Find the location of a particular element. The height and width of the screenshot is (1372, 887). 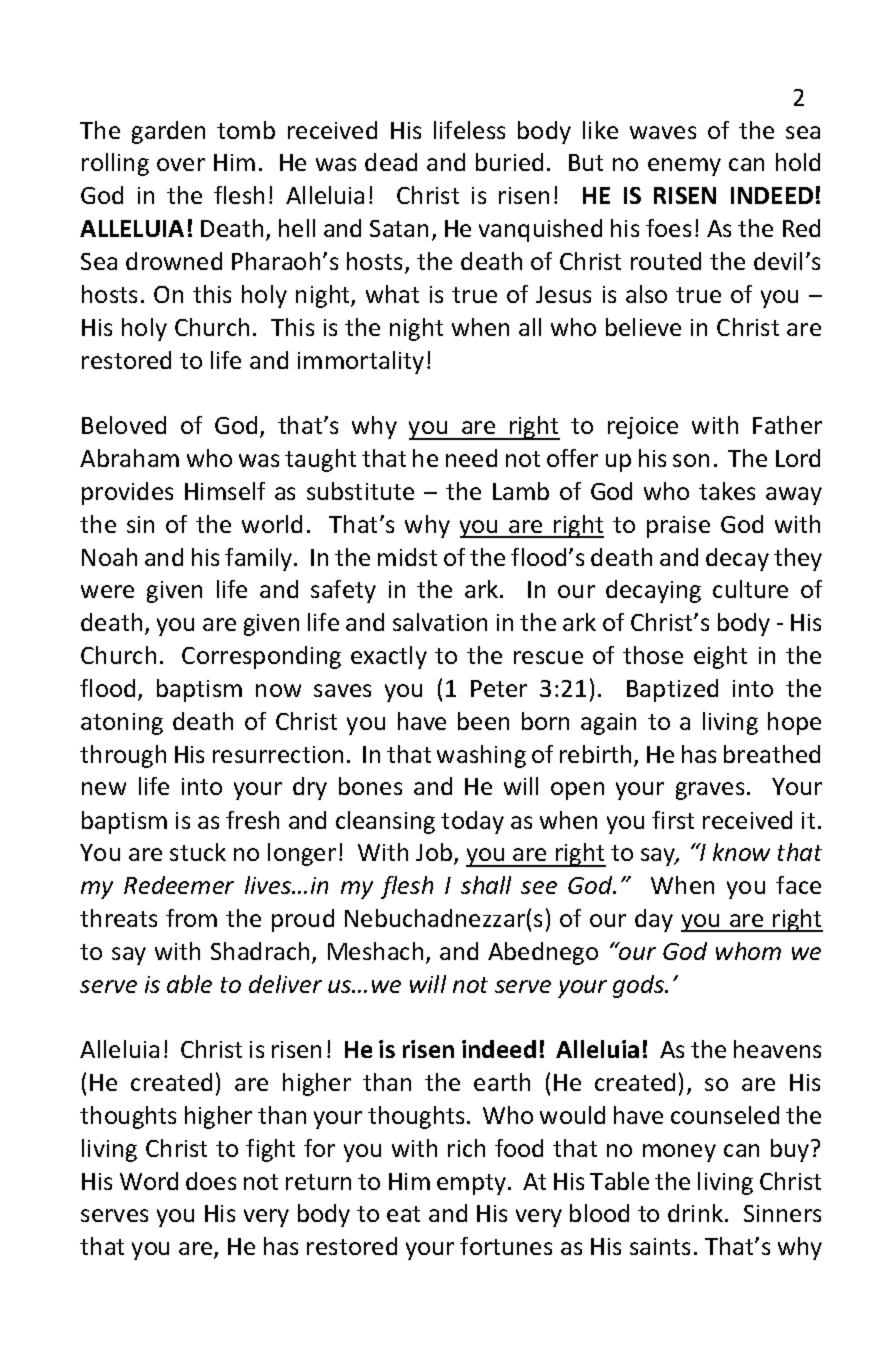

stuck is located at coordinates (198, 852).
